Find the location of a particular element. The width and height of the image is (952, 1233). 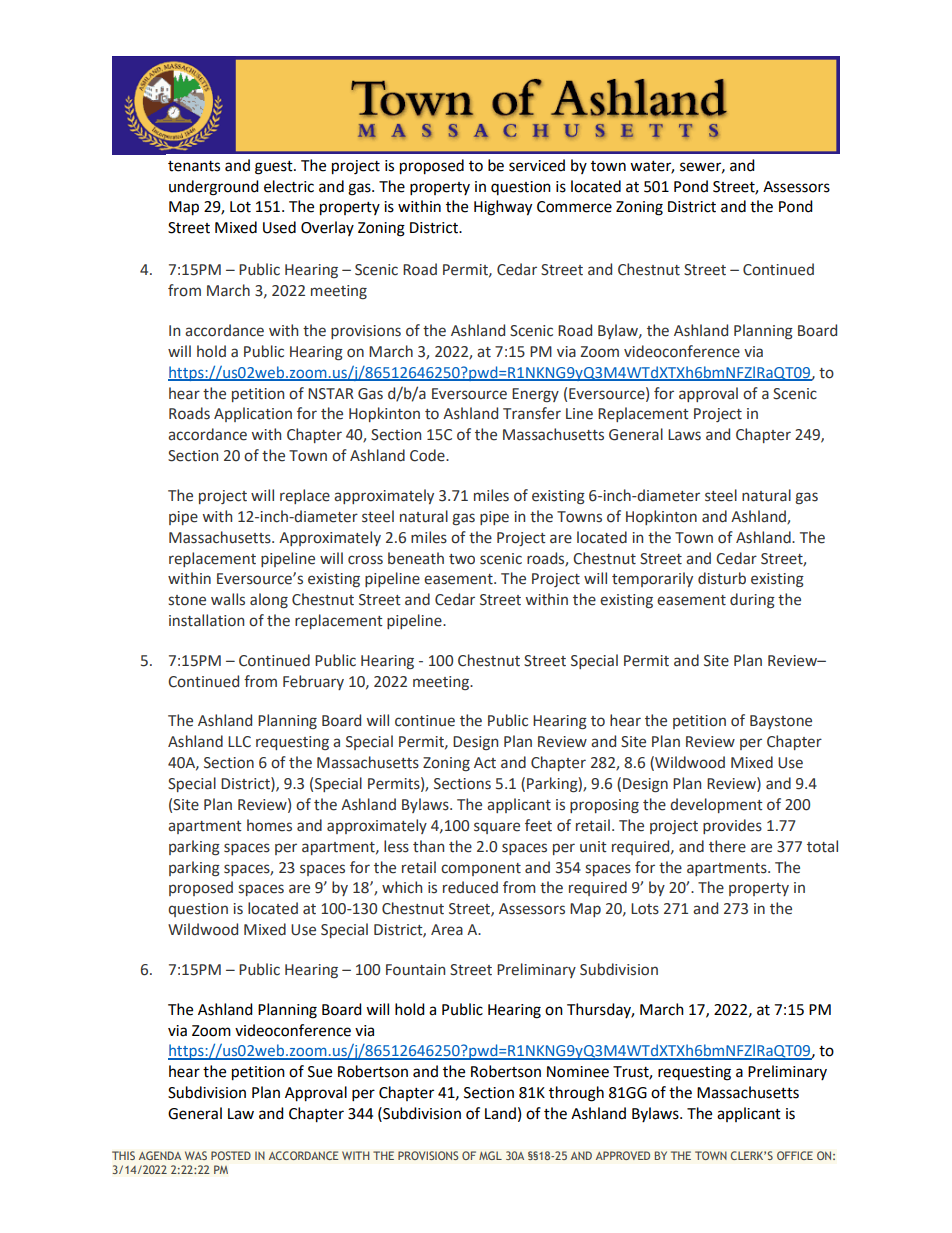

Commerce is located at coordinates (574, 207).
